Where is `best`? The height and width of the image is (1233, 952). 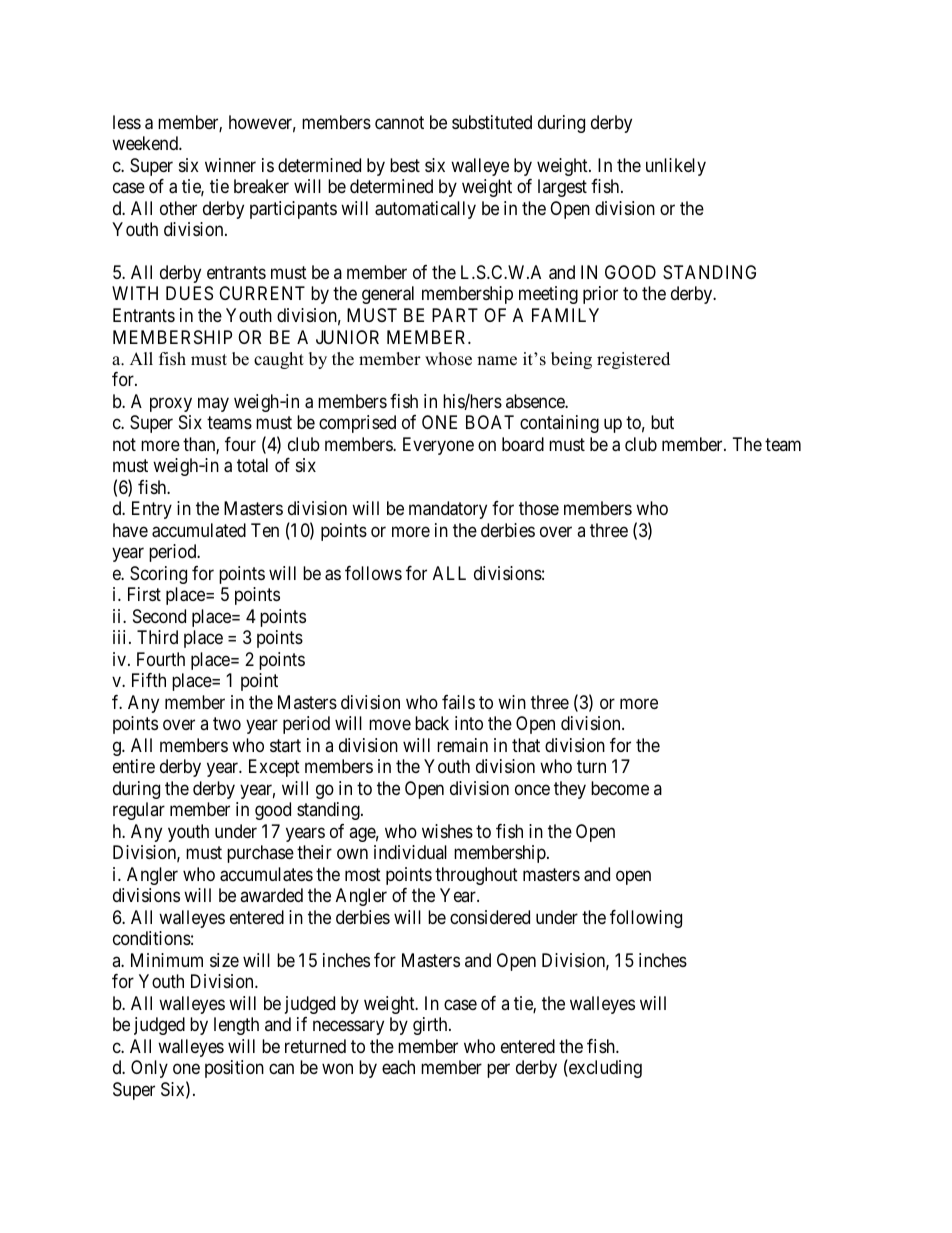
best is located at coordinates (405, 165).
